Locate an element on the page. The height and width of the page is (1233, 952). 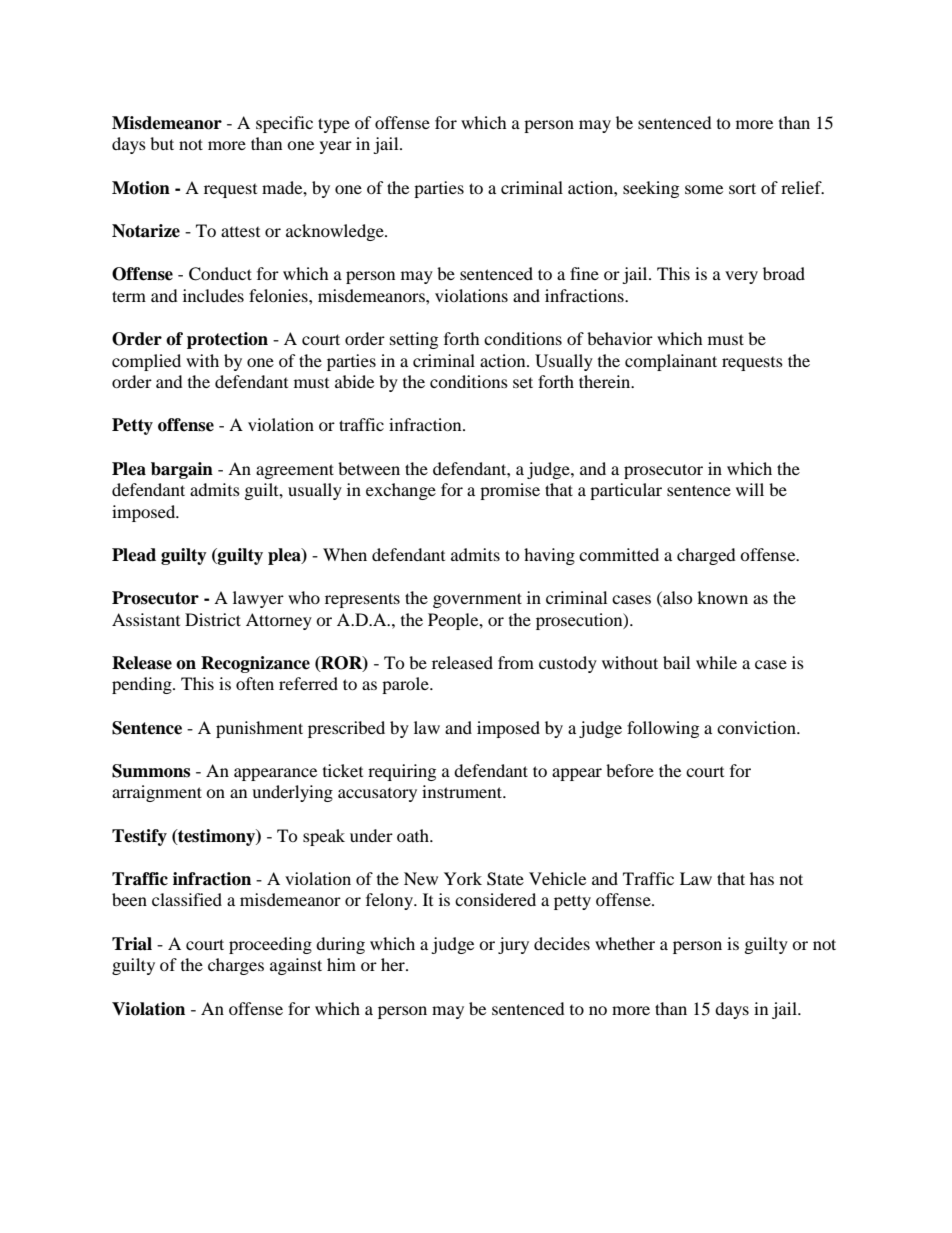
whether is located at coordinates (625, 943).
